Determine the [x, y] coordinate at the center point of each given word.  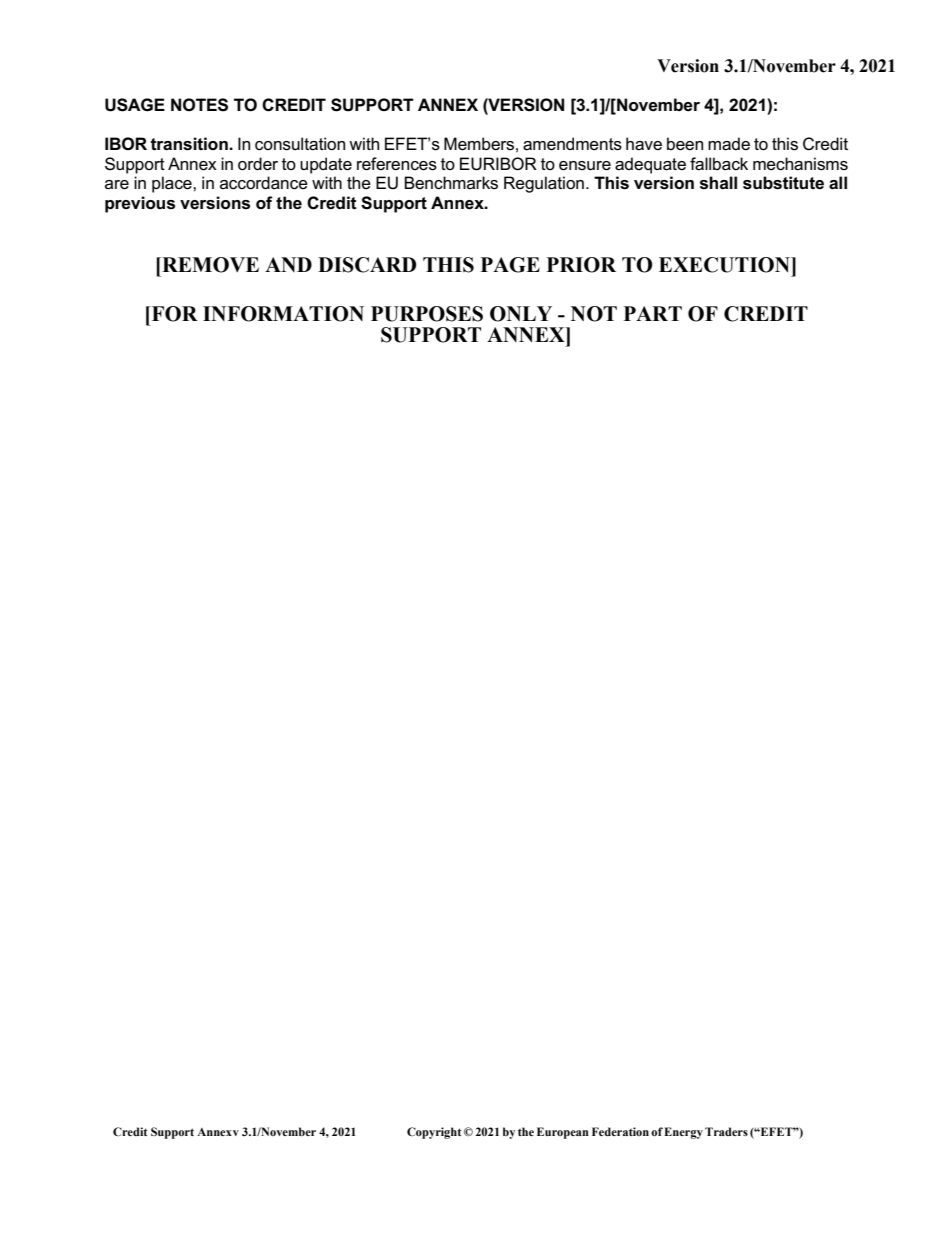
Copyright [434, 1133]
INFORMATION [283, 314]
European [563, 1133]
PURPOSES [427, 314]
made [729, 144]
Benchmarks [451, 183]
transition [190, 144]
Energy [683, 1133]
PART [653, 313]
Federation [620, 1131]
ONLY [521, 314]
